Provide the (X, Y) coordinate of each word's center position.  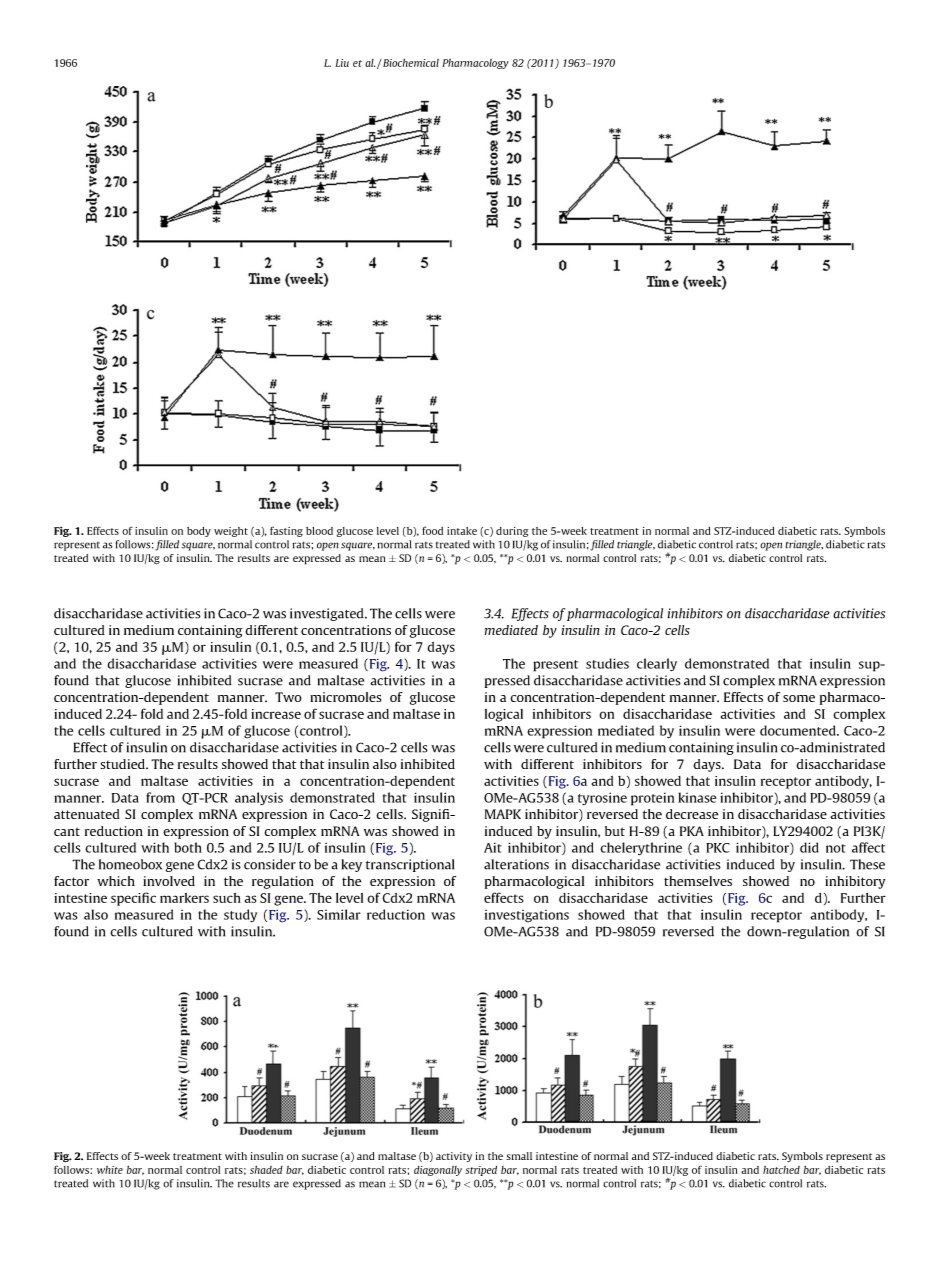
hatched (781, 1170)
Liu (342, 63)
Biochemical (410, 62)
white (110, 1170)
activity (454, 1157)
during (512, 532)
